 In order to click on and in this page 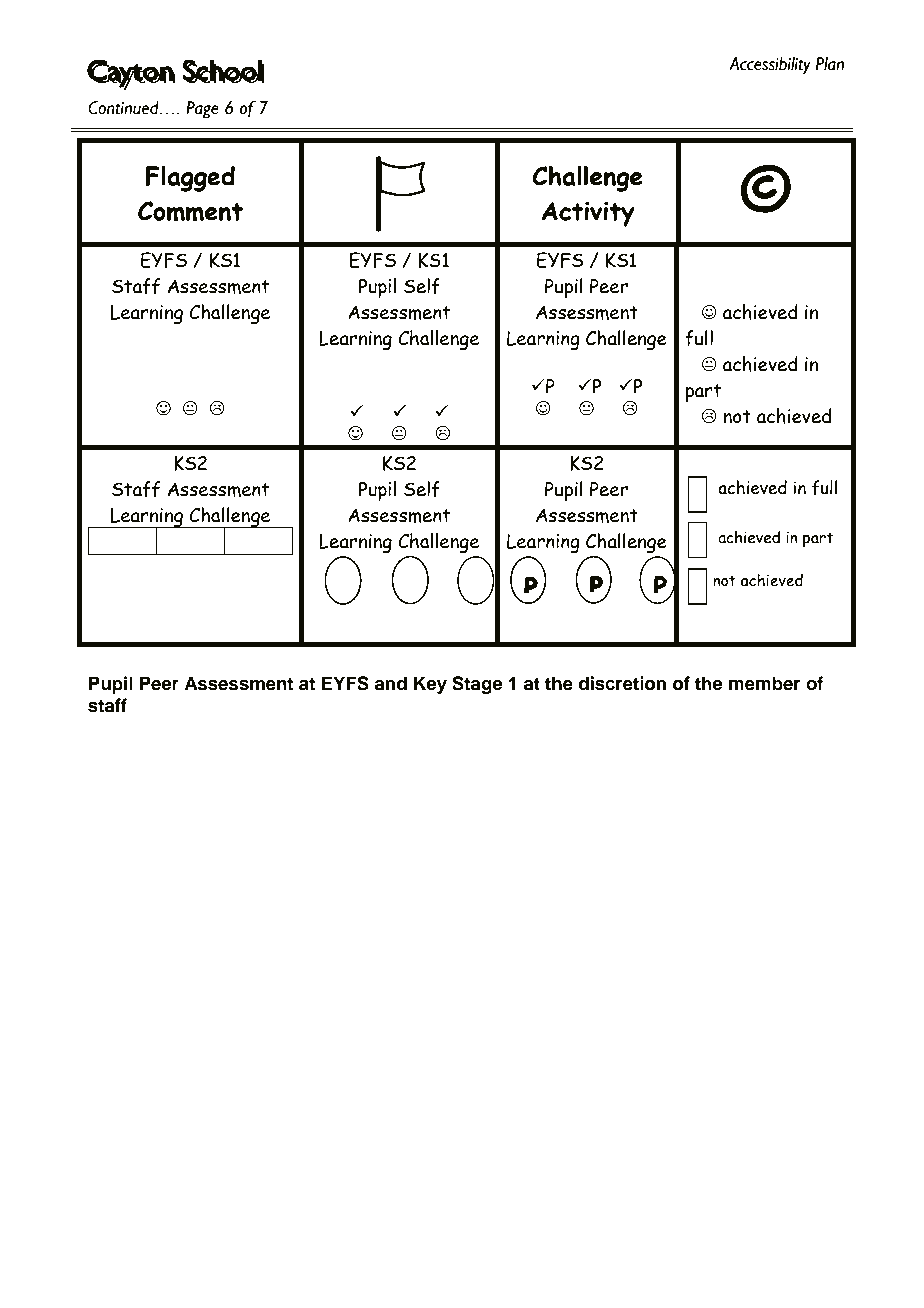, I will do `click(390, 683)`.
